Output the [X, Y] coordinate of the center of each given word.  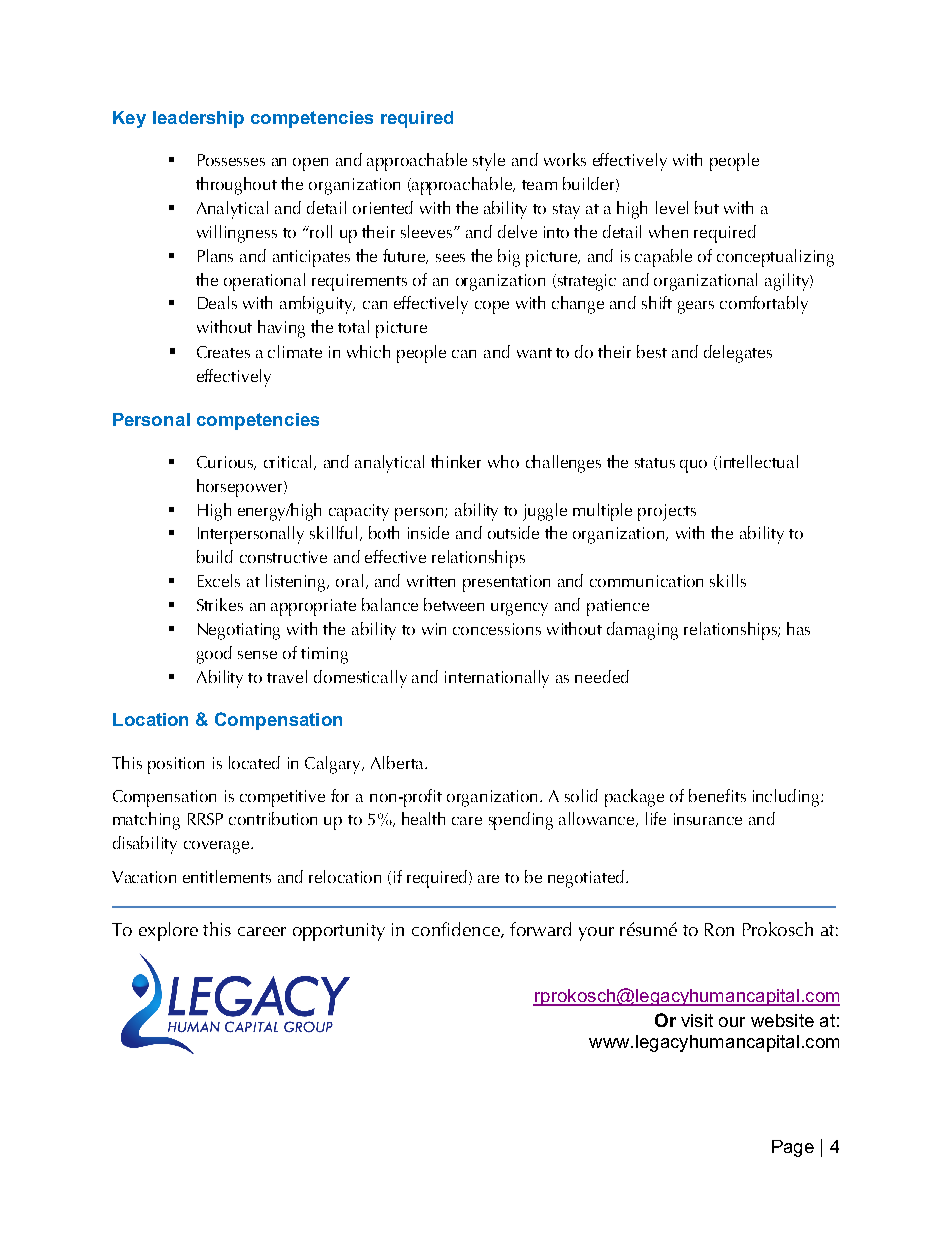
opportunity [339, 932]
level [672, 207]
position [176, 765]
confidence [457, 930]
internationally [497, 679]
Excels [219, 580]
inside [428, 532]
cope [492, 307]
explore [168, 931]
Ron [719, 929]
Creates [223, 352]
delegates [738, 354]
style [489, 162]
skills [728, 580]
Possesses [231, 160]
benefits [717, 795]
